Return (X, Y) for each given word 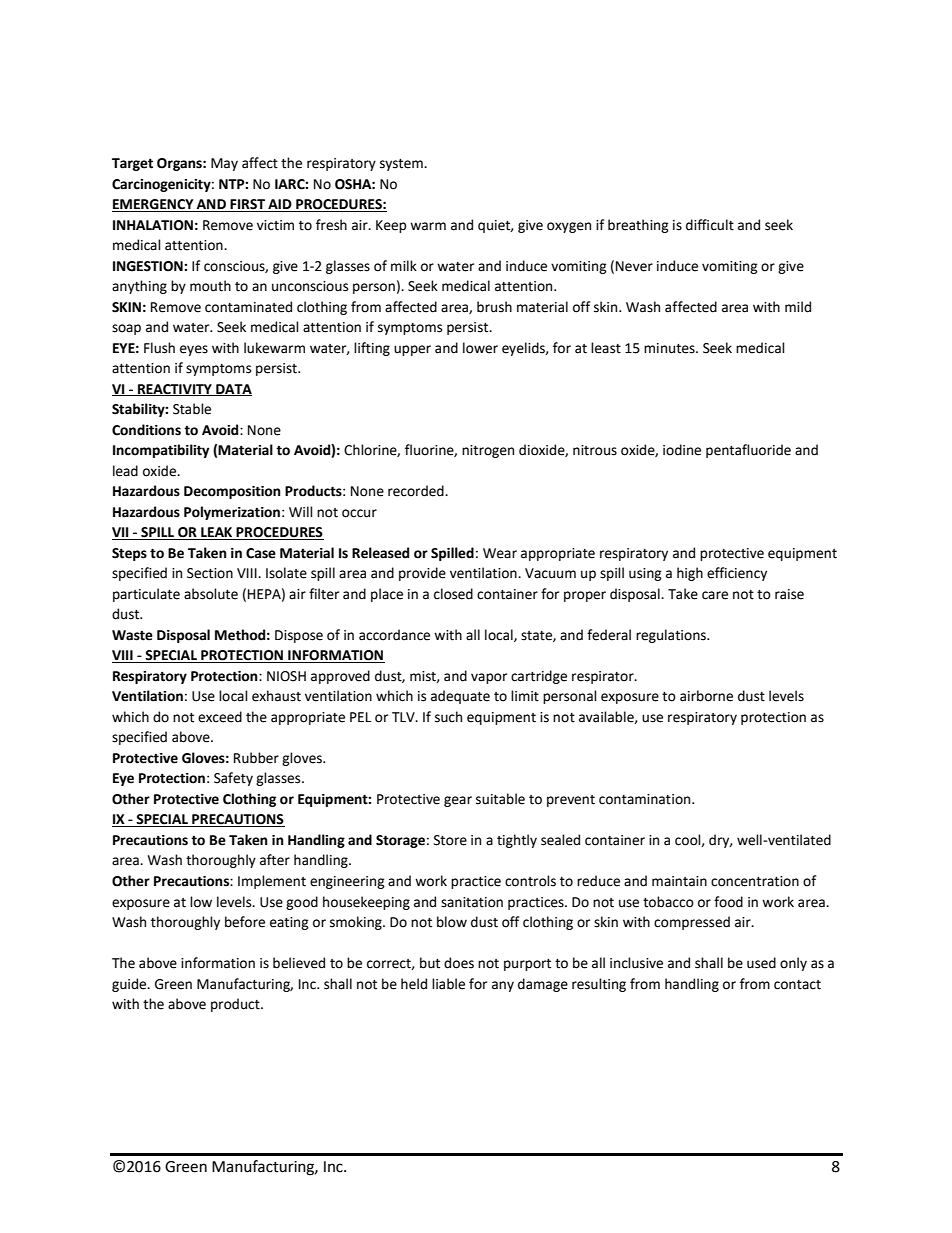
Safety (233, 779)
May (224, 164)
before (245, 922)
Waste (132, 635)
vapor (489, 678)
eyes (194, 350)
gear (458, 801)
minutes (670, 348)
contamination (646, 799)
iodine (682, 450)
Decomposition (232, 492)
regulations (672, 636)
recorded (417, 491)
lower (480, 348)
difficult (710, 225)
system (402, 165)
